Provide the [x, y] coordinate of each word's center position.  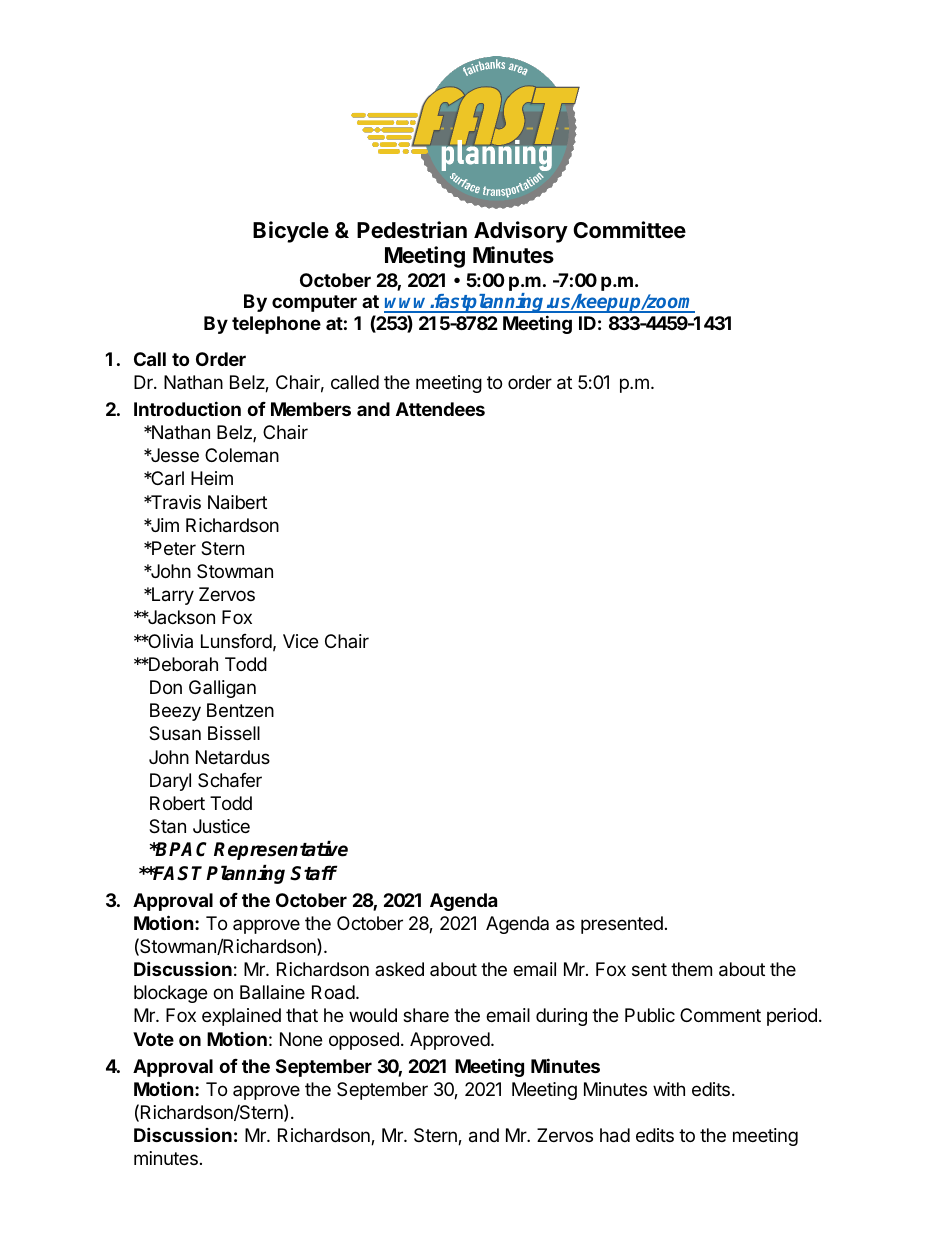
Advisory [521, 232]
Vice [300, 641]
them [691, 969]
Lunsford [236, 641]
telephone [276, 325]
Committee [629, 229]
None [301, 1039]
